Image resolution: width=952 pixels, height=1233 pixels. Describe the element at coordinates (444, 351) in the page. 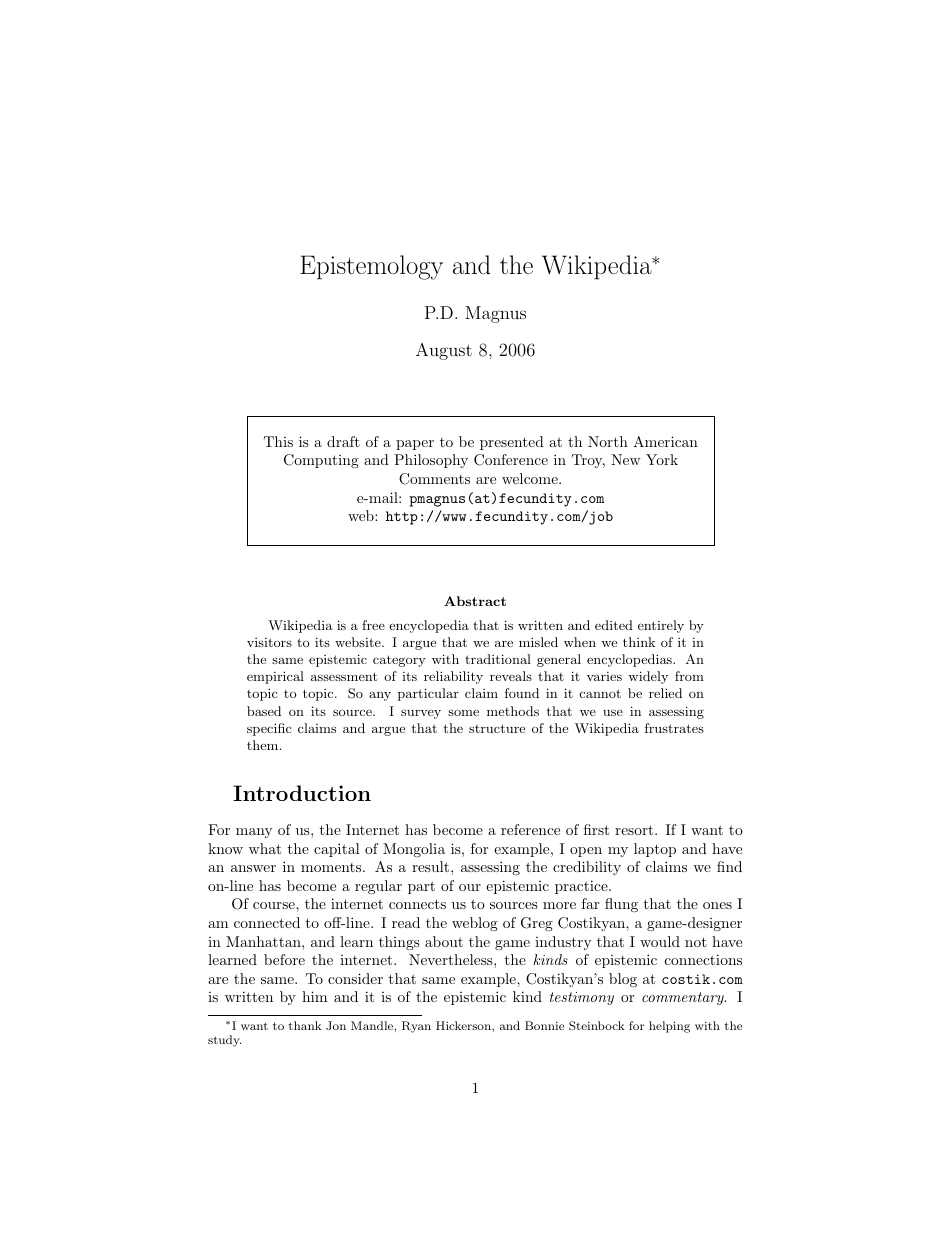

I see `August` at that location.
